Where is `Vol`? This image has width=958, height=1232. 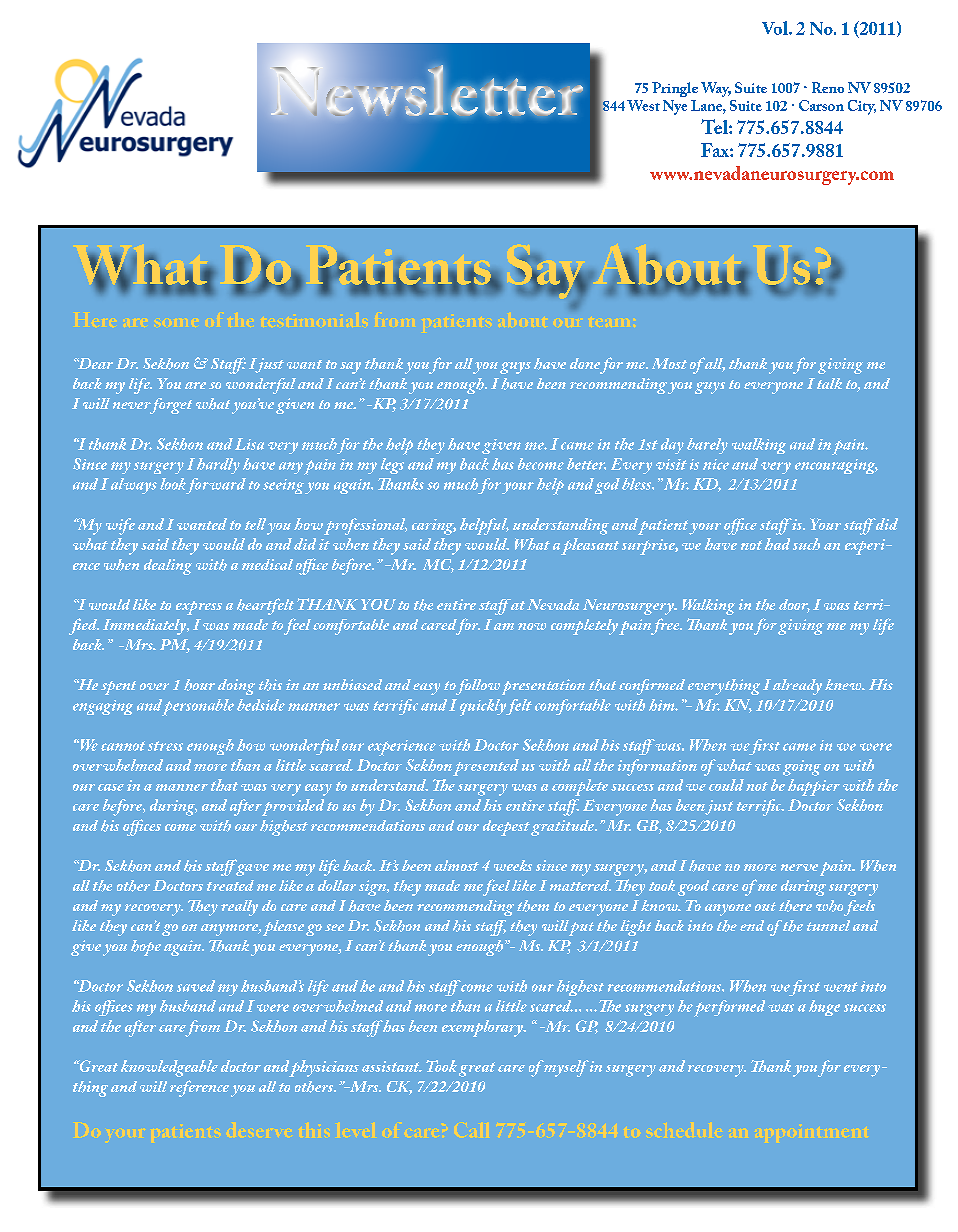 Vol is located at coordinates (776, 28).
